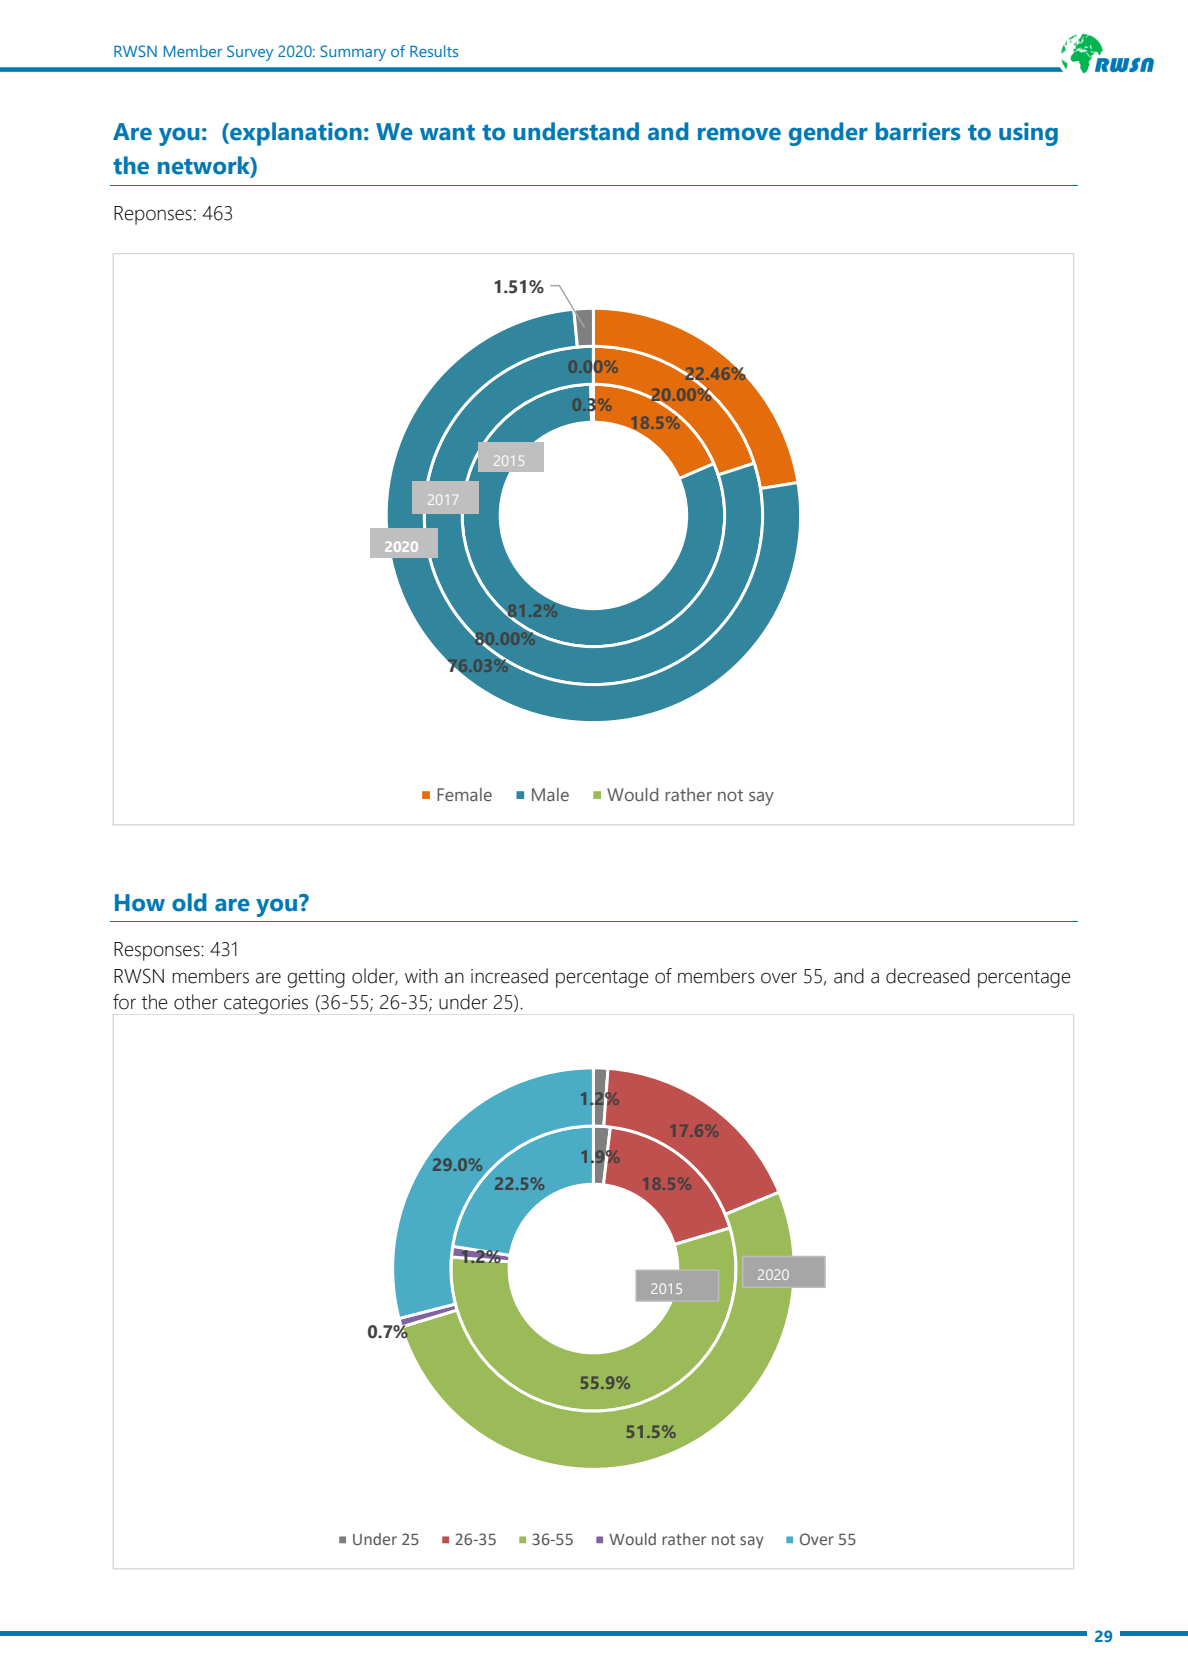 Image resolution: width=1188 pixels, height=1680 pixels. What do you see at coordinates (918, 131) in the screenshot?
I see `barriers` at bounding box center [918, 131].
